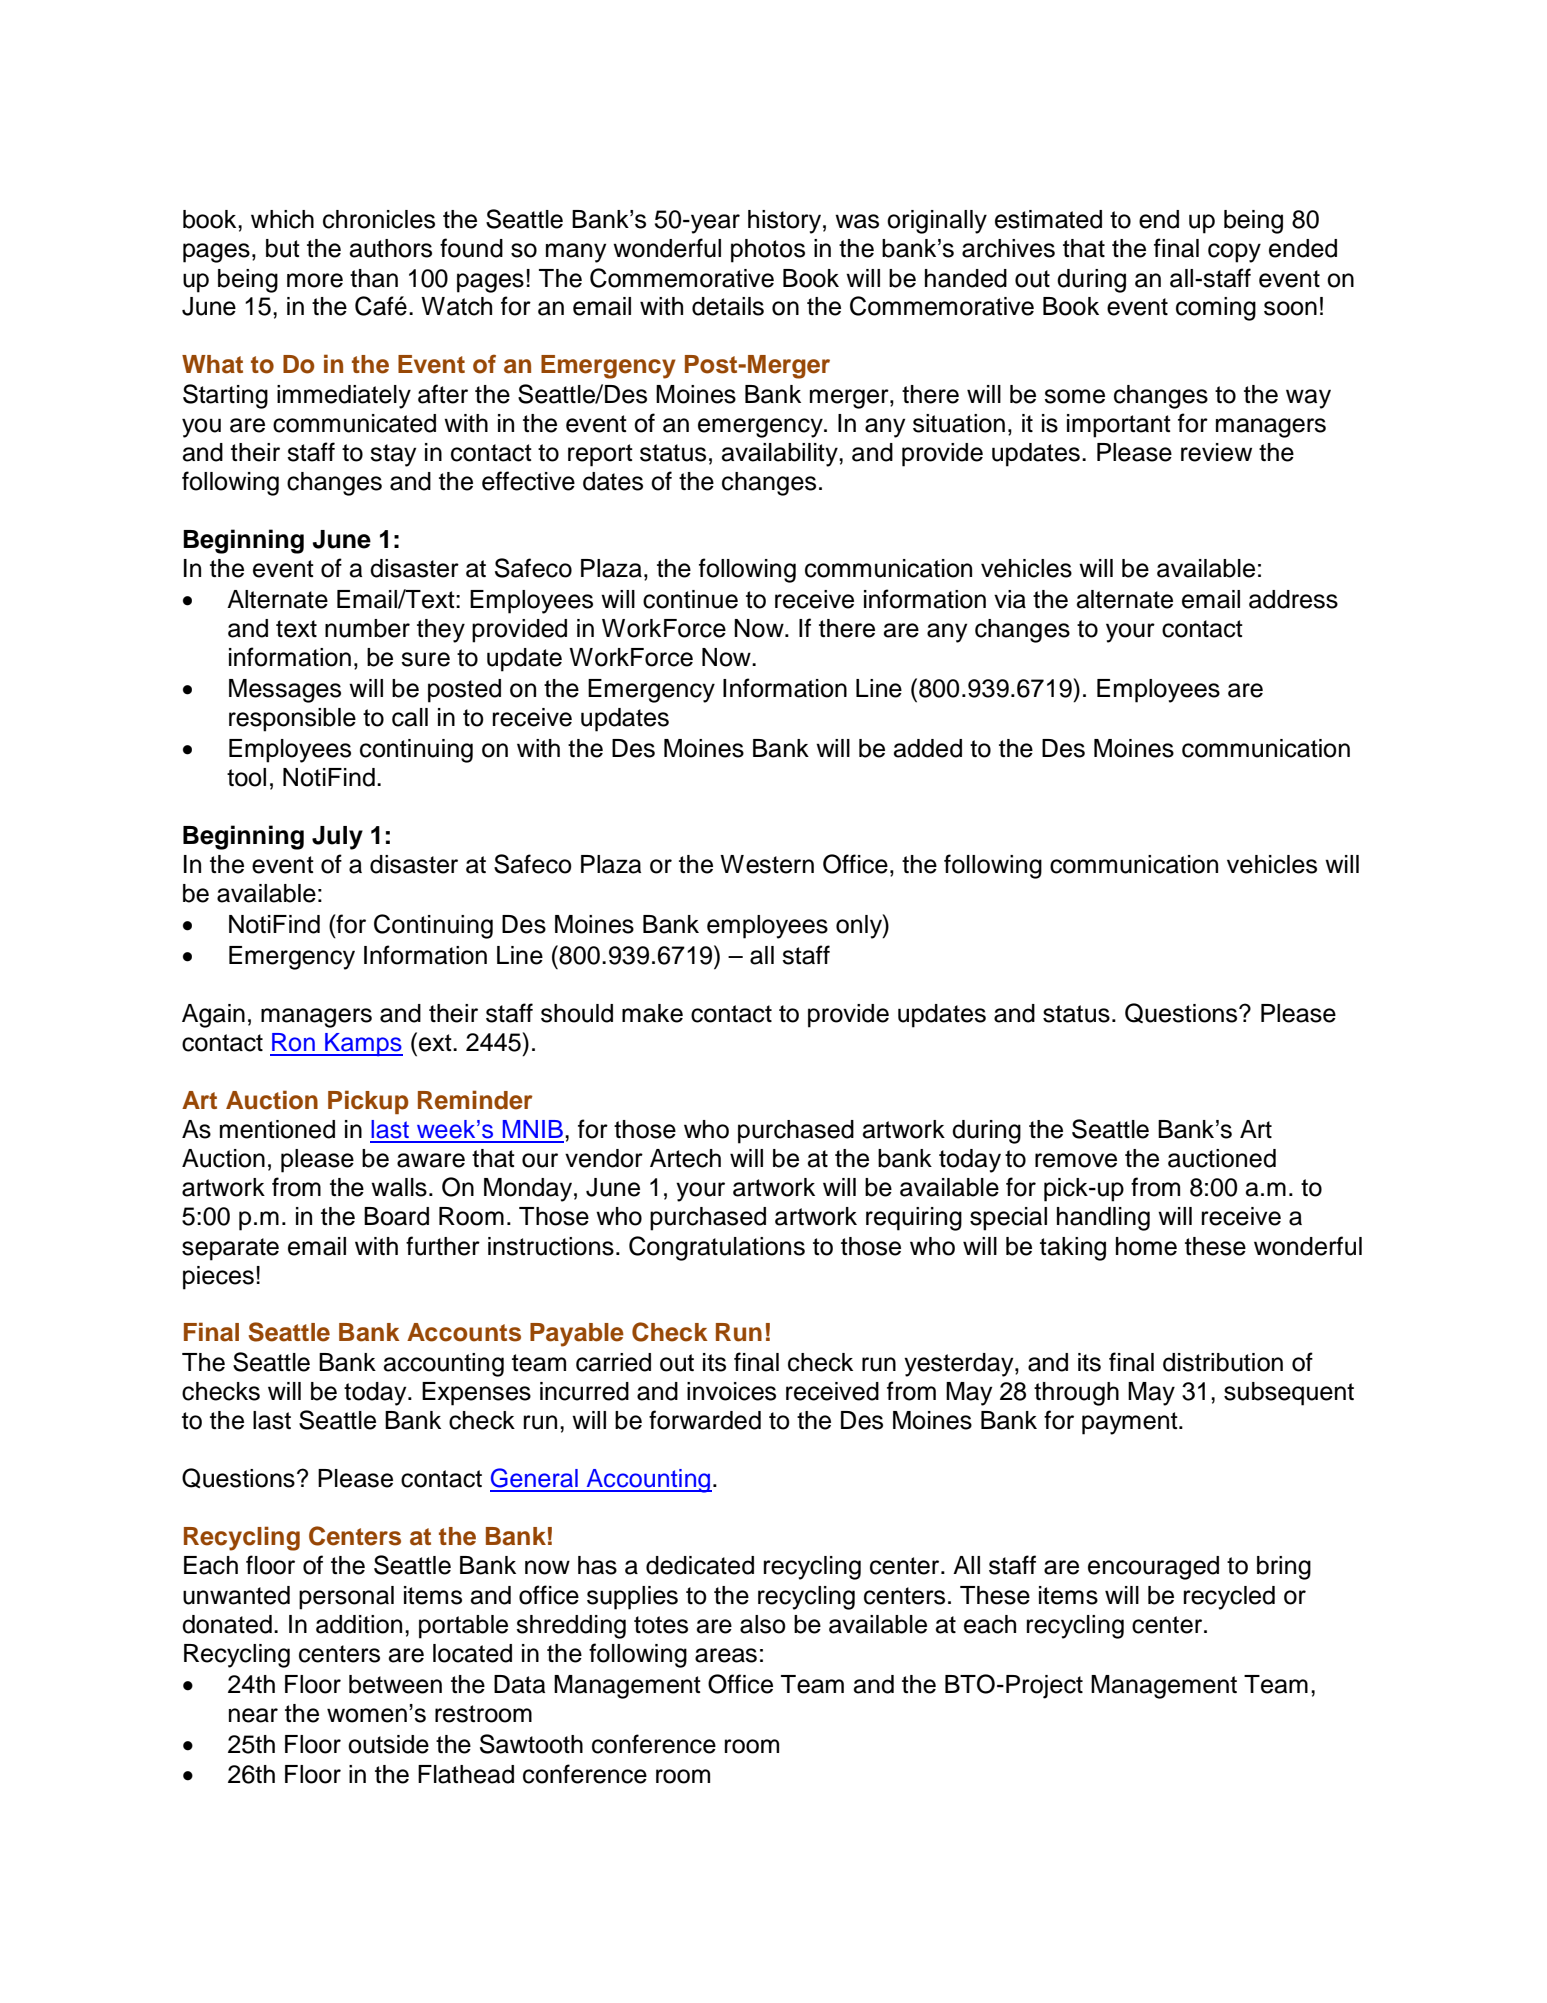 This screenshot has width=1547, height=2003. Describe the element at coordinates (374, 278) in the screenshot. I see `than` at that location.
